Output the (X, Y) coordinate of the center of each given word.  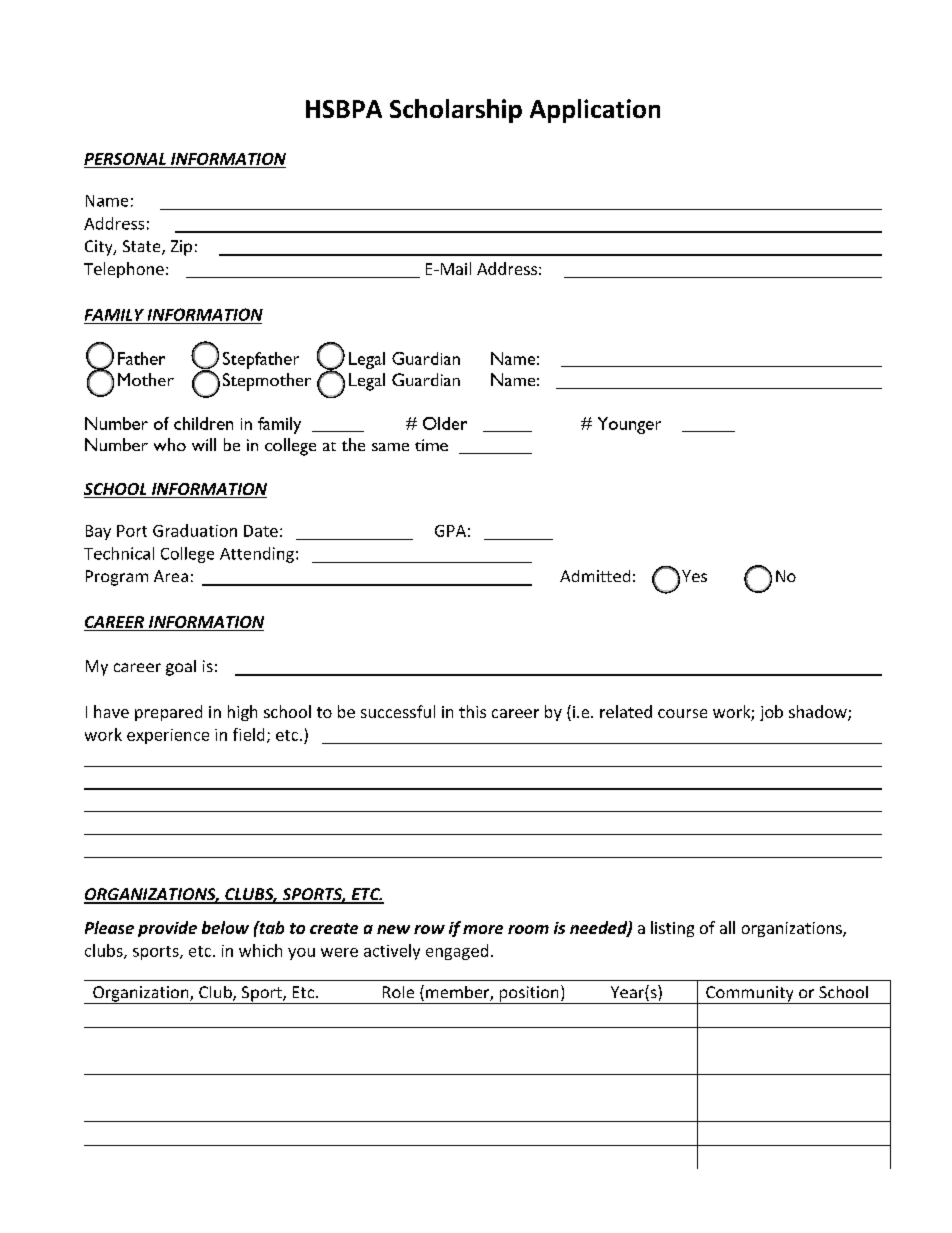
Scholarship (456, 111)
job (771, 713)
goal (181, 668)
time (431, 445)
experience (168, 736)
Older (445, 423)
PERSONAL (125, 159)
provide (167, 929)
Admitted (595, 576)
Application (595, 111)
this (472, 711)
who (170, 444)
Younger (629, 425)
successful (398, 711)
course (682, 713)
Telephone (124, 270)
